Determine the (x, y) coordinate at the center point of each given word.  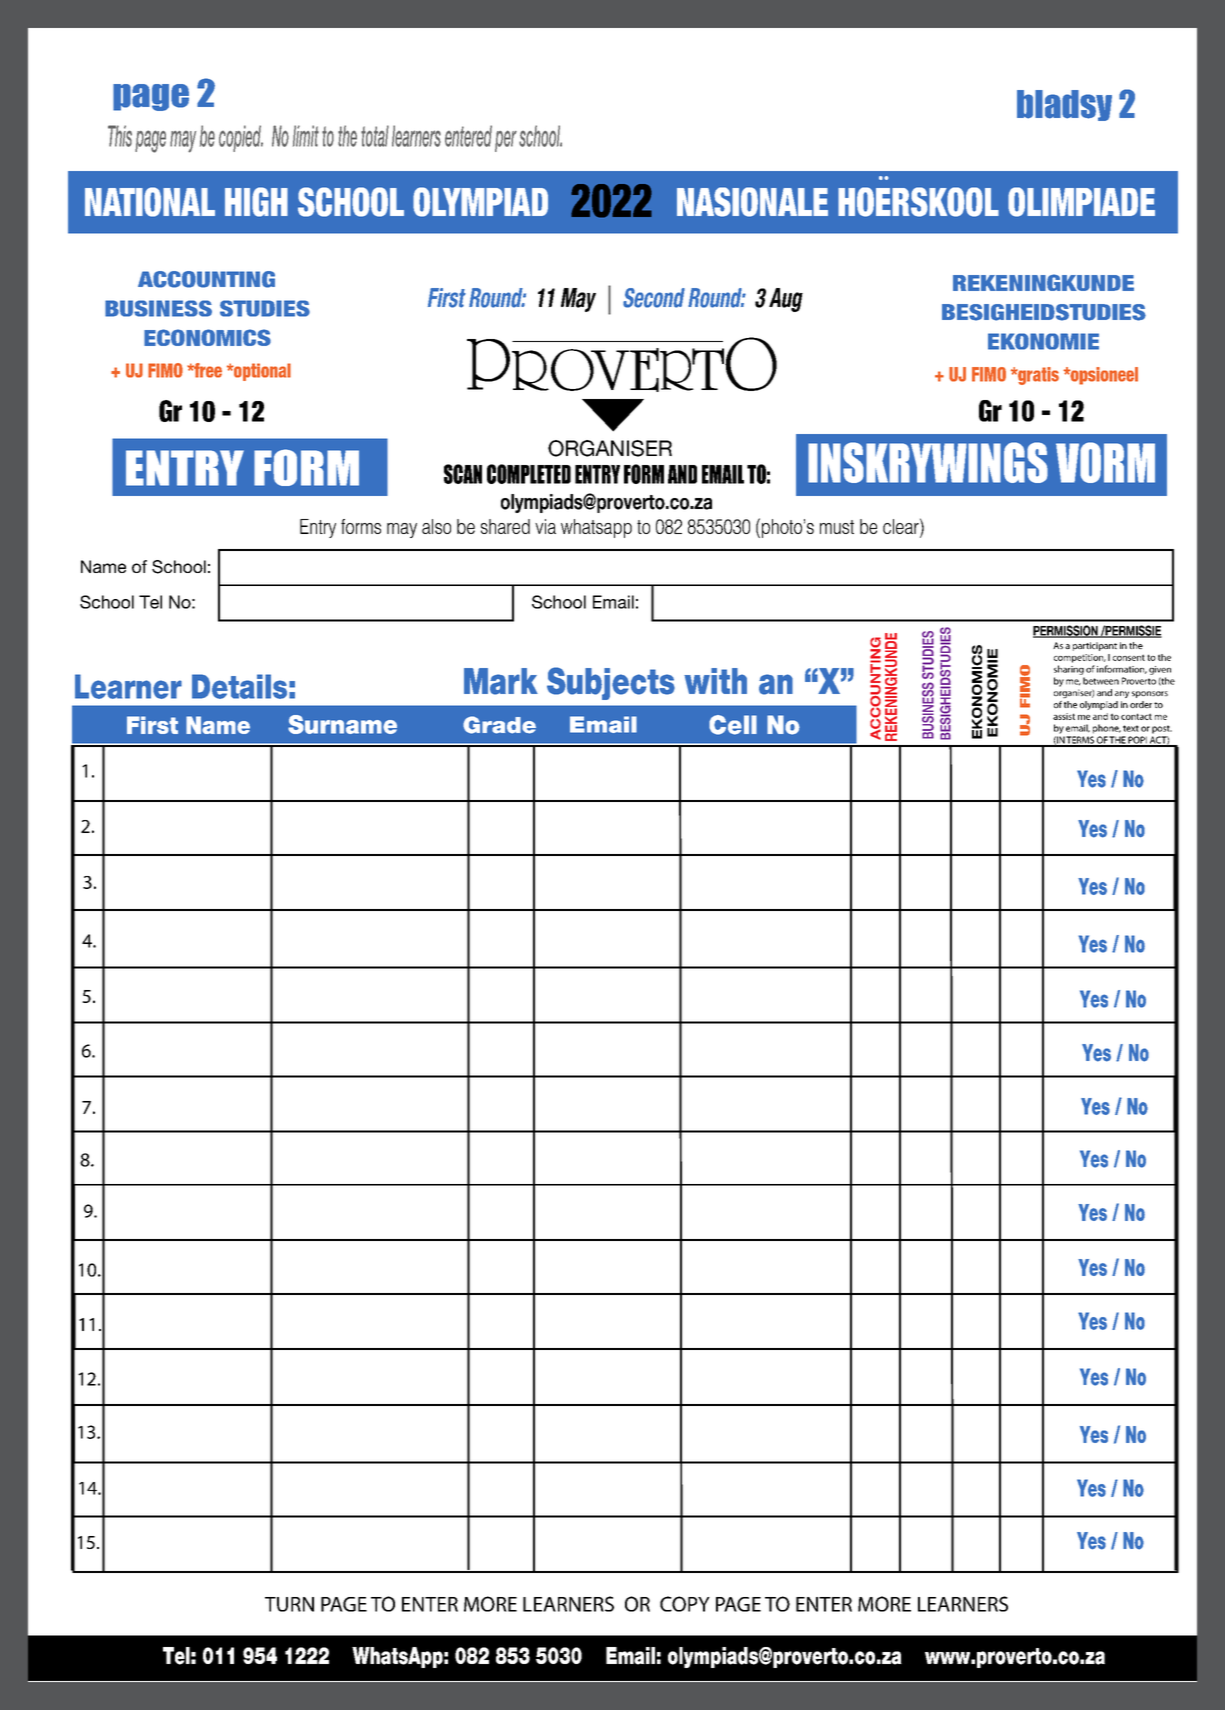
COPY (685, 1604)
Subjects (611, 683)
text (1131, 728)
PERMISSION (1066, 631)
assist (1064, 716)
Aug (786, 300)
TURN (289, 1604)
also (436, 526)
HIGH (256, 202)
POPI (1138, 741)
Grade (499, 725)
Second (654, 298)
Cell (733, 725)
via (545, 526)
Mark (501, 681)
